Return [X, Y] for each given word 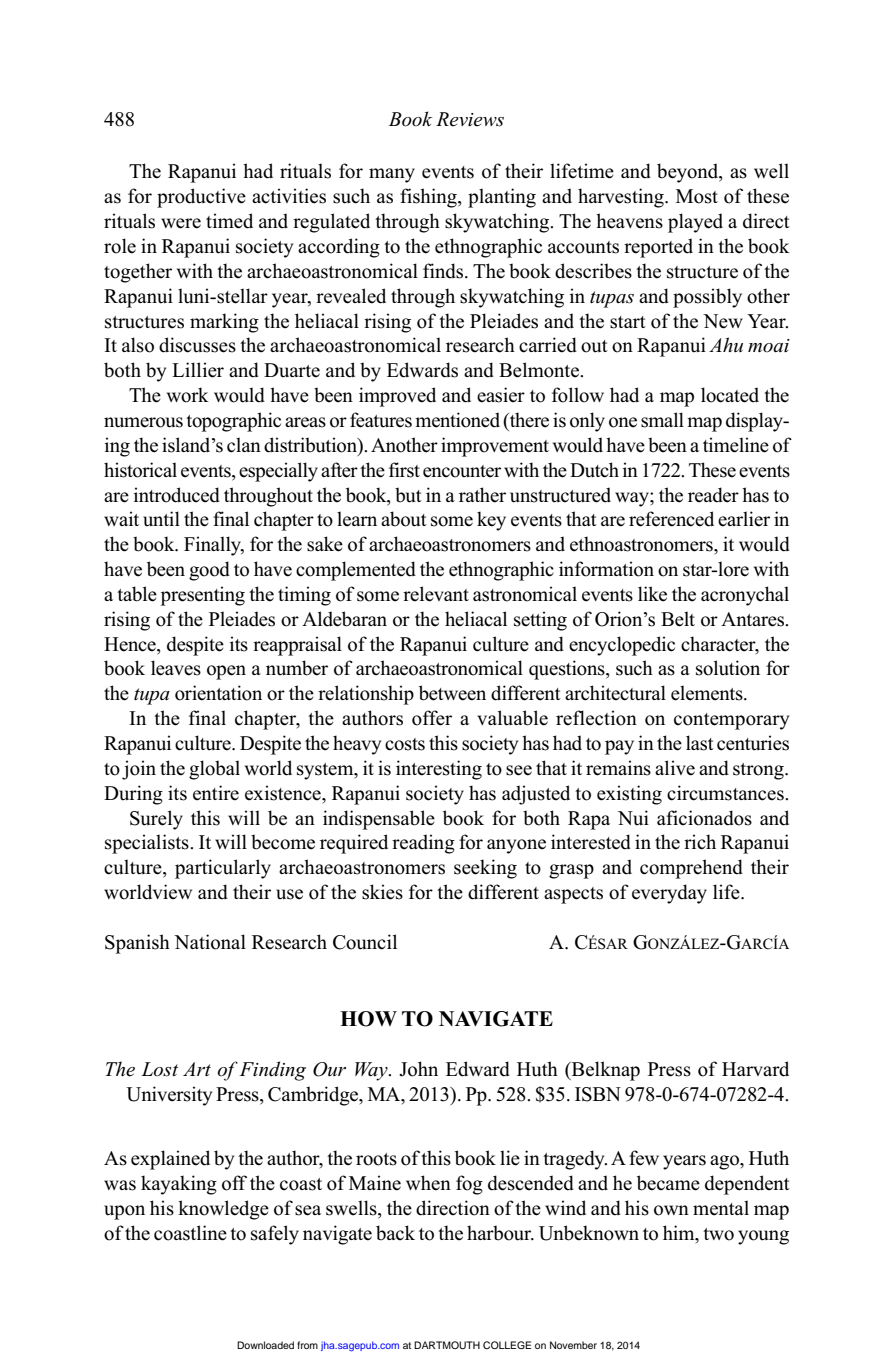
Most [697, 196]
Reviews [470, 119]
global [214, 770]
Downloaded [265, 1345]
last [700, 743]
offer [432, 718]
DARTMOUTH [447, 1345]
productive [201, 198]
